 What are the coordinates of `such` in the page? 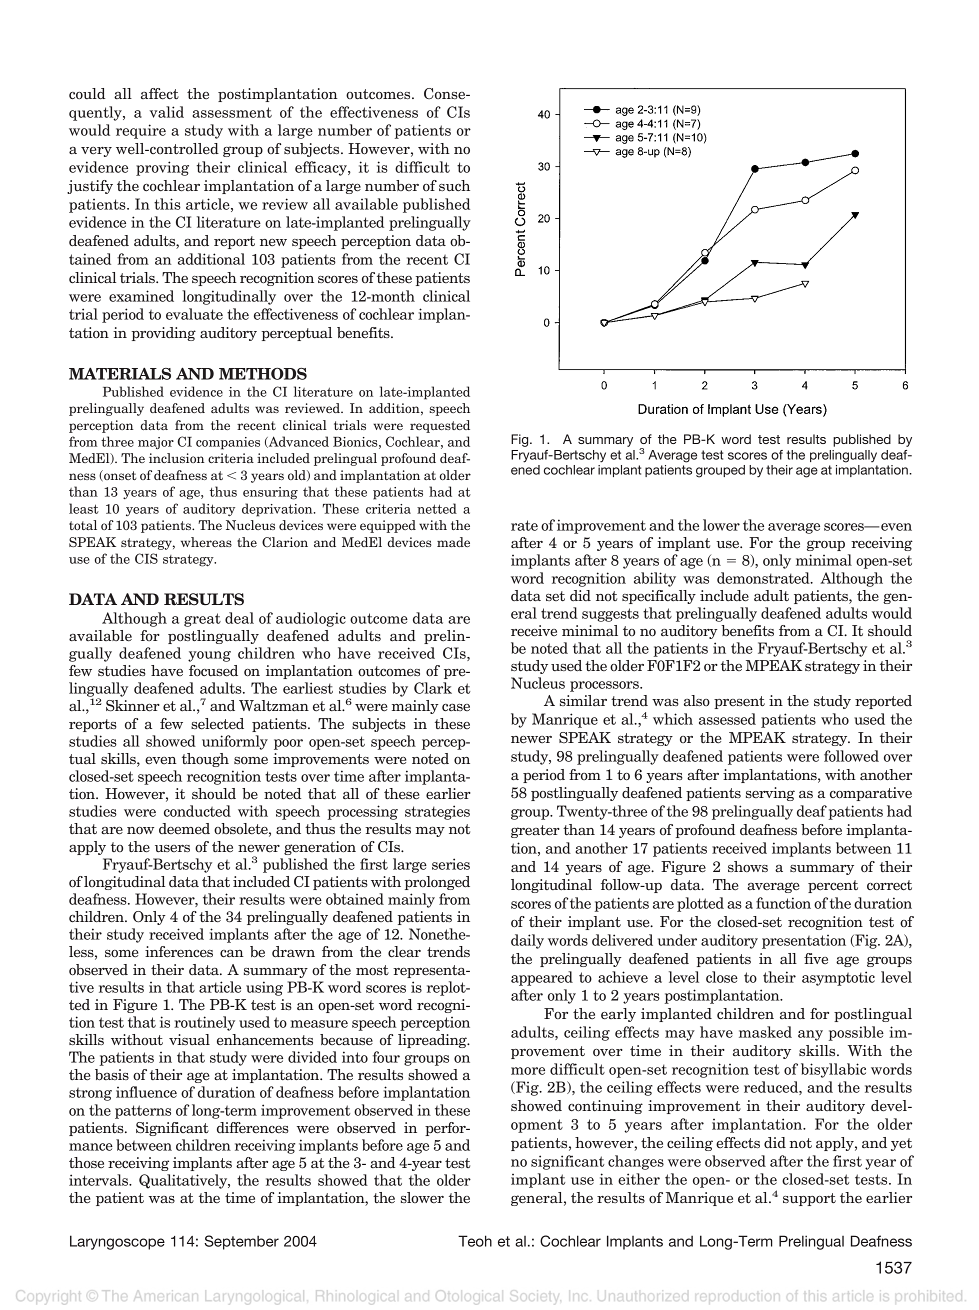 It's located at (454, 185).
